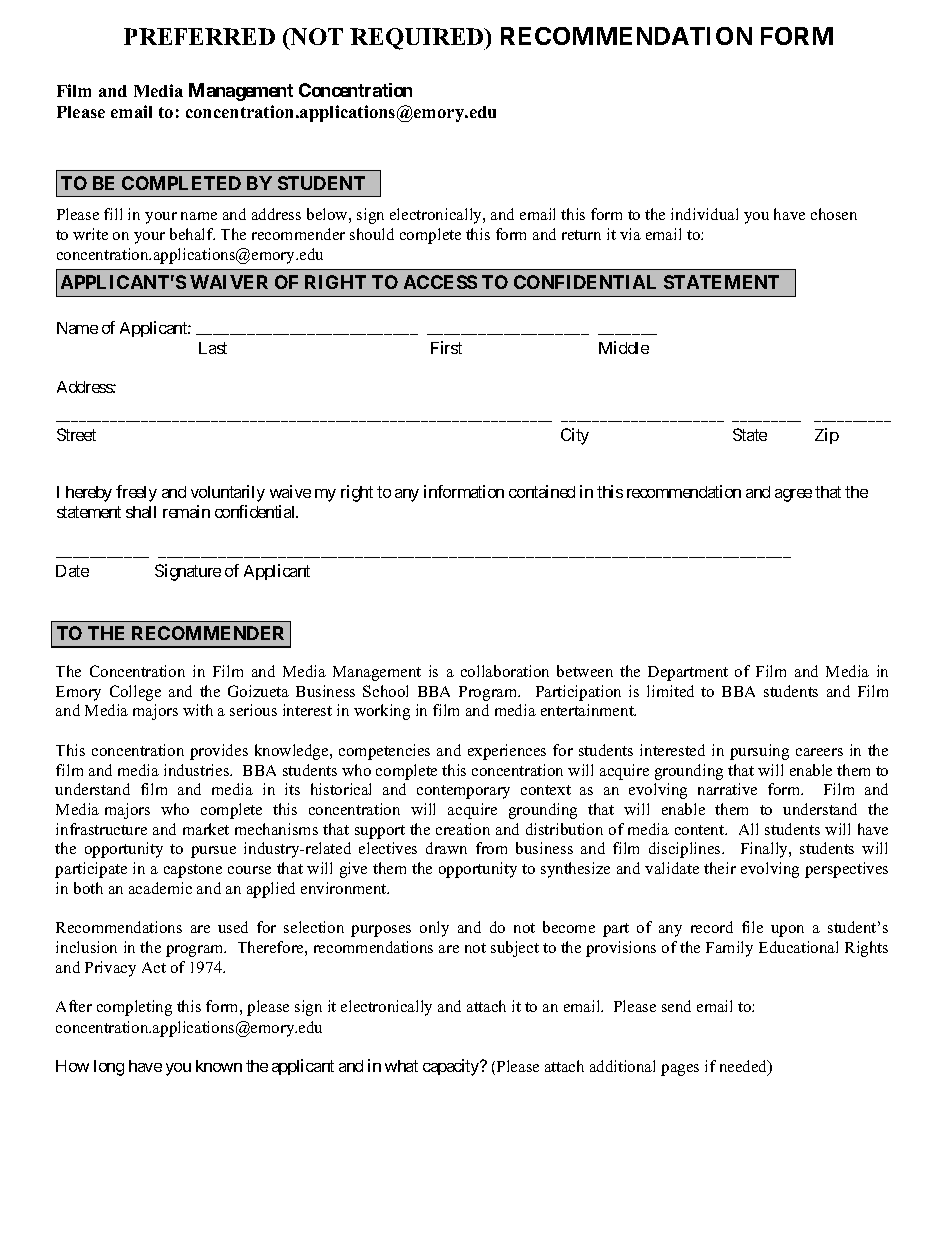 Image resolution: width=952 pixels, height=1233 pixels. Describe the element at coordinates (507, 752) in the screenshot. I see `experiences` at that location.
